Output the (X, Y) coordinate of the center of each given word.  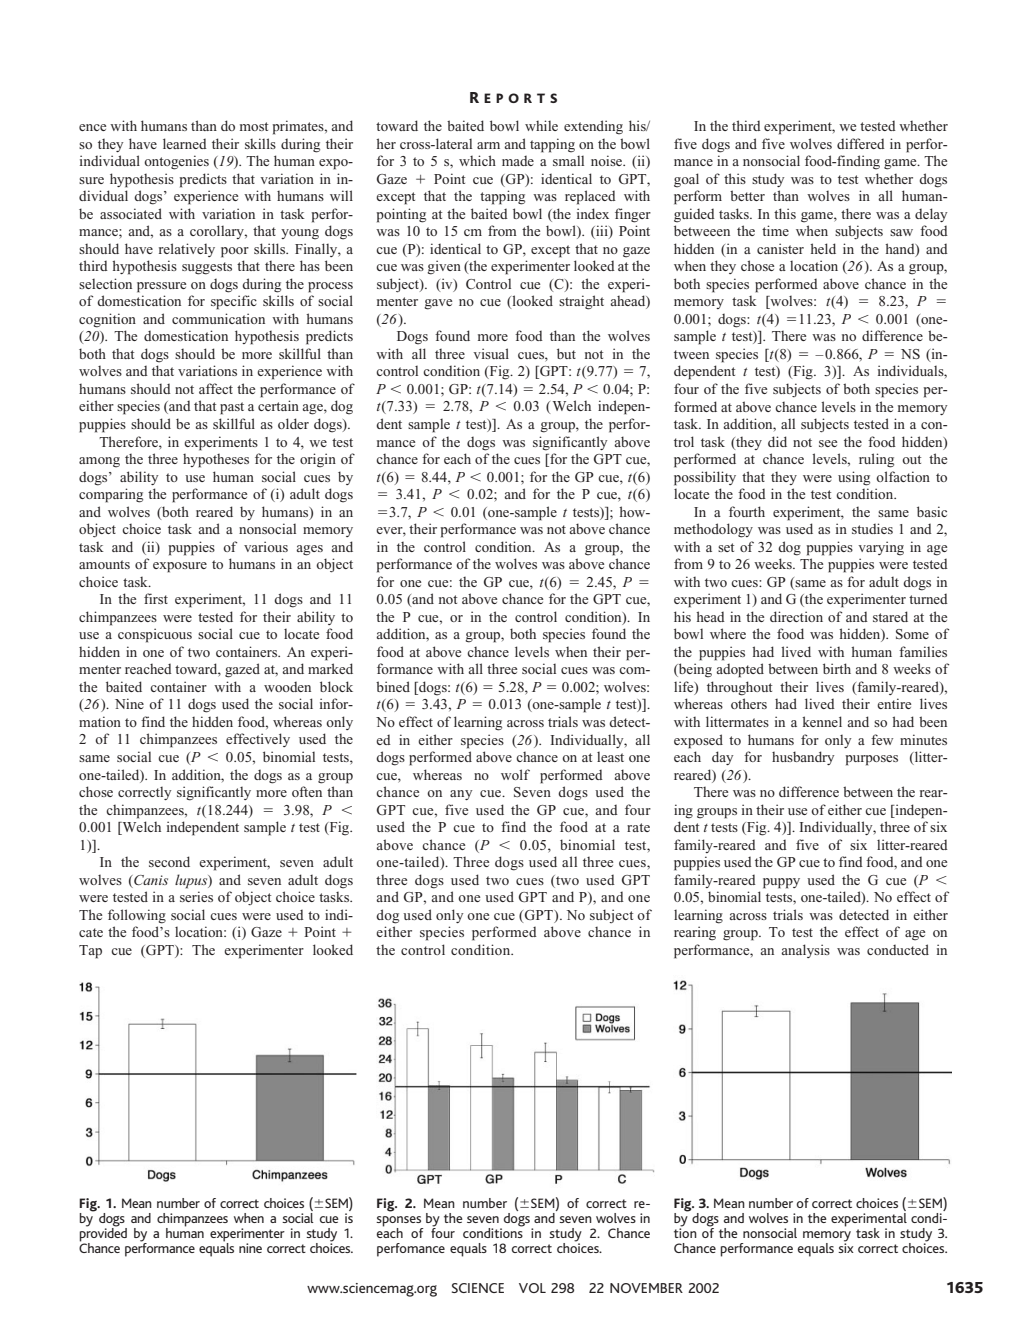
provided (103, 1234)
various (266, 546)
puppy (781, 883)
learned (185, 143)
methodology (713, 530)
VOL (532, 1288)
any (461, 795)
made (518, 161)
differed (861, 143)
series (196, 896)
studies (872, 528)
